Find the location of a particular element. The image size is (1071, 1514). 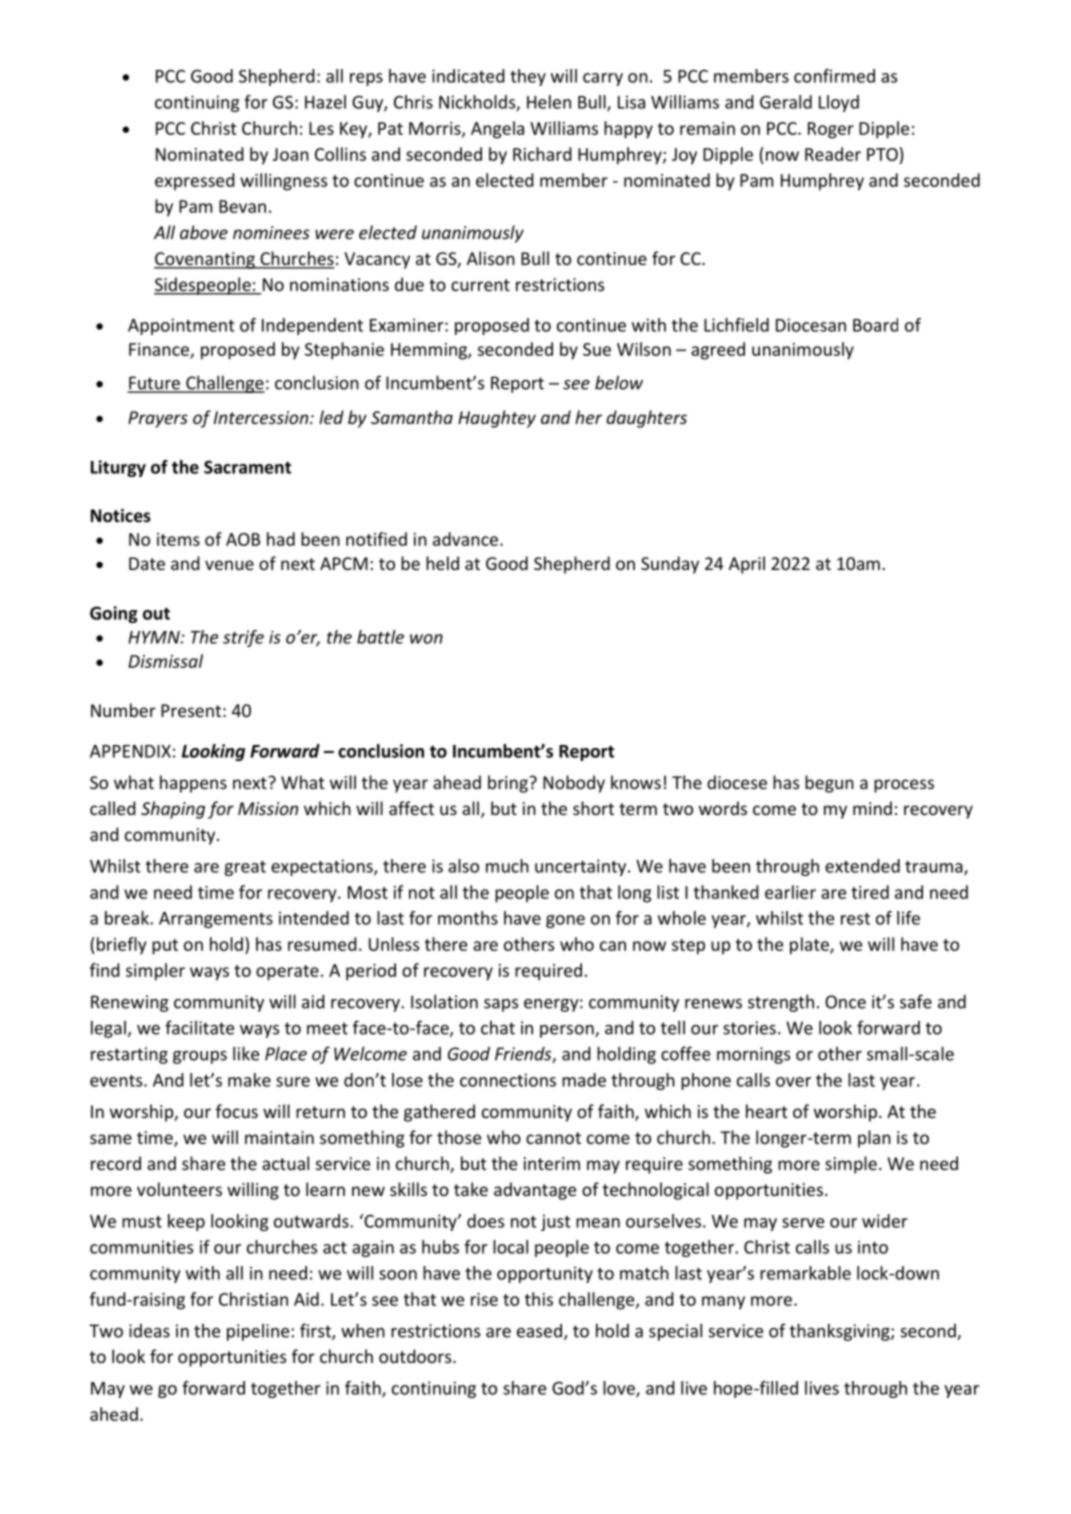

expressed is located at coordinates (195, 182).
